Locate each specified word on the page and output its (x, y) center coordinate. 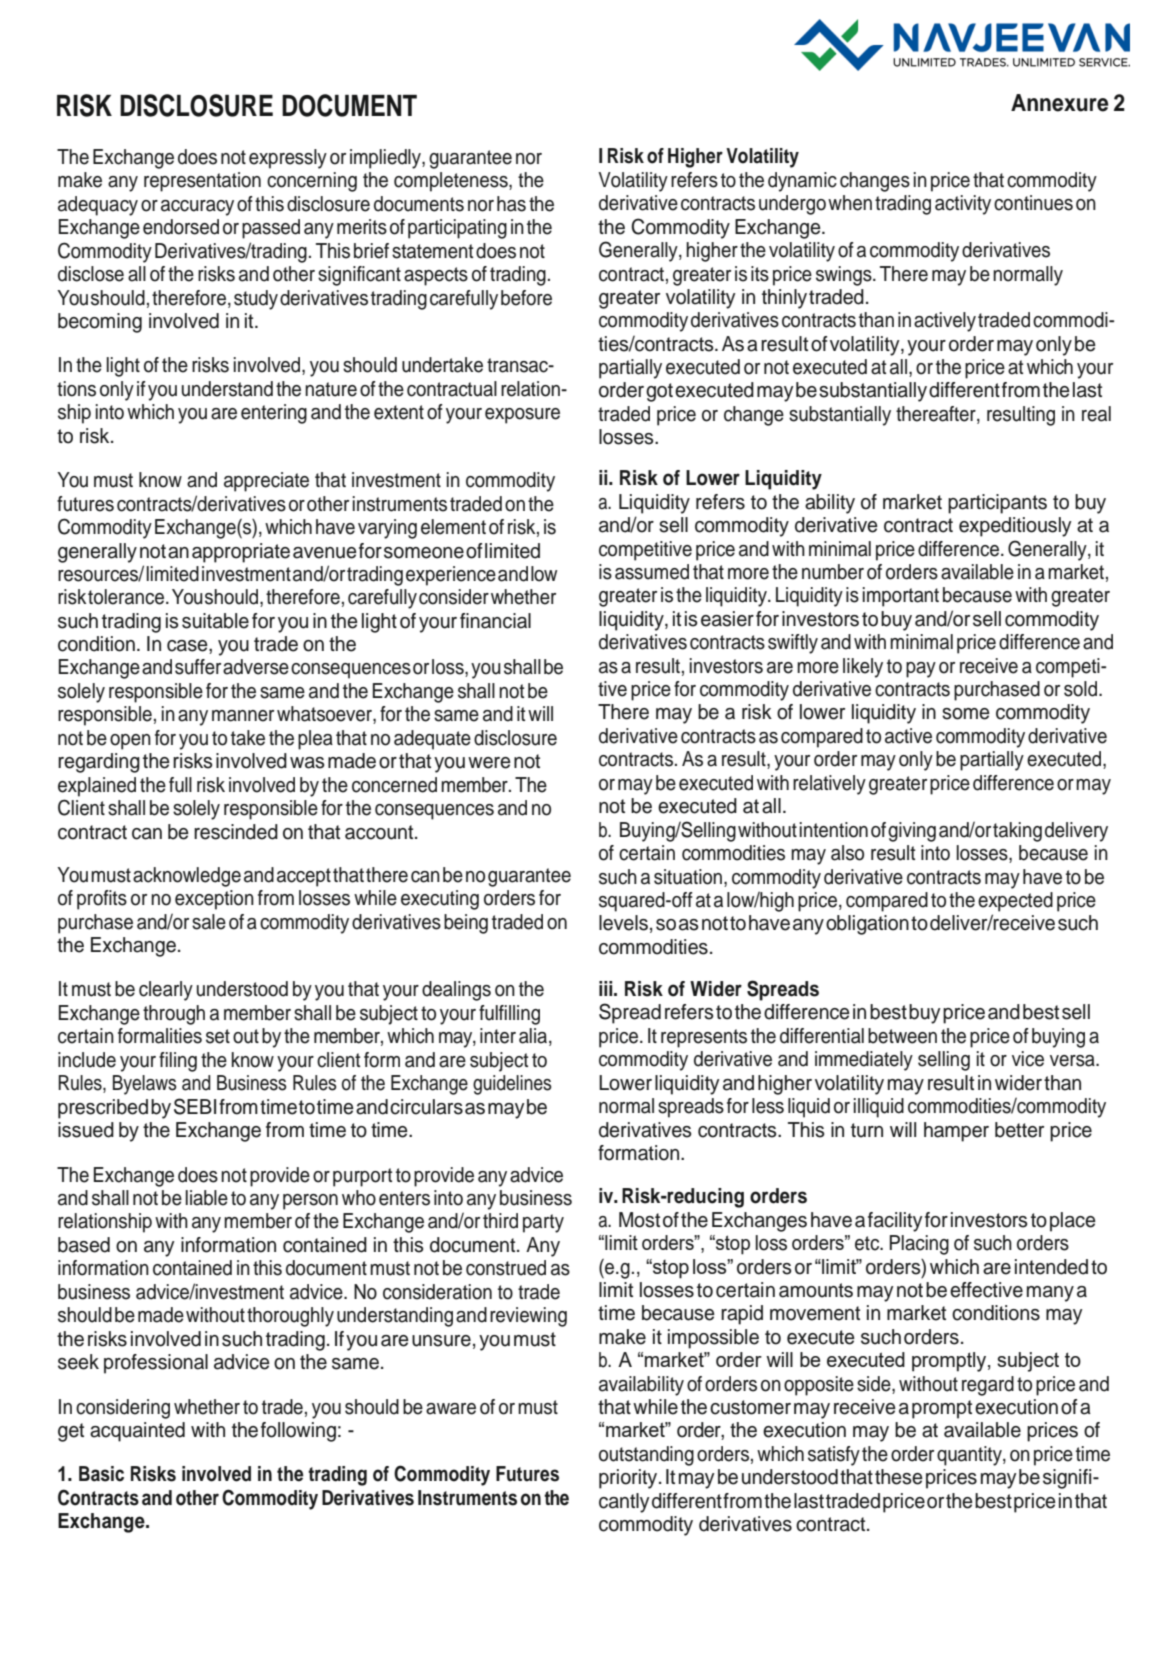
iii (607, 988)
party (543, 1223)
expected (1015, 902)
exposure (522, 416)
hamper (956, 1132)
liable (207, 1198)
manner (243, 716)
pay (921, 670)
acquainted (137, 1432)
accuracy (197, 208)
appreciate (266, 482)
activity (963, 205)
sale (209, 922)
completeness (452, 182)
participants (997, 504)
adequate (432, 740)
